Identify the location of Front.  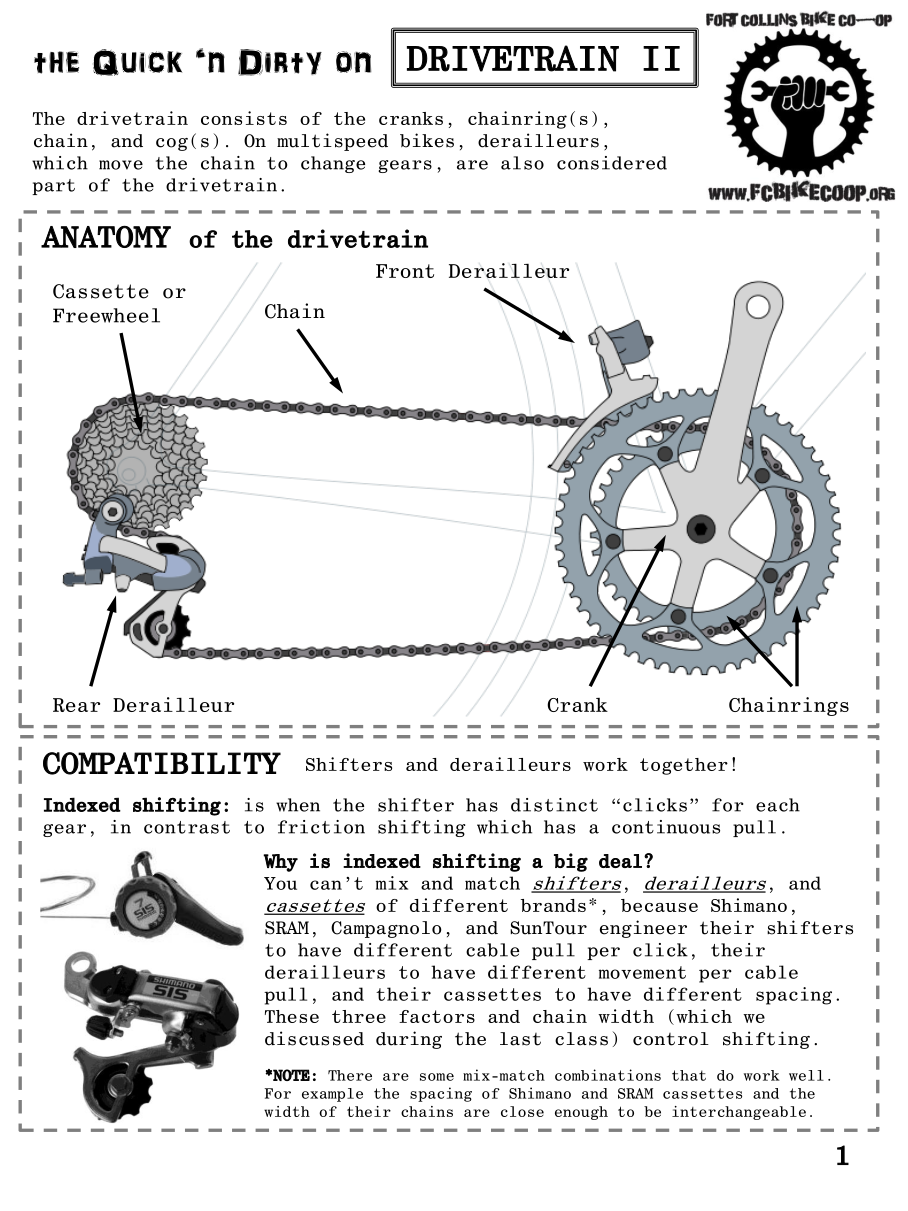
(405, 271).
